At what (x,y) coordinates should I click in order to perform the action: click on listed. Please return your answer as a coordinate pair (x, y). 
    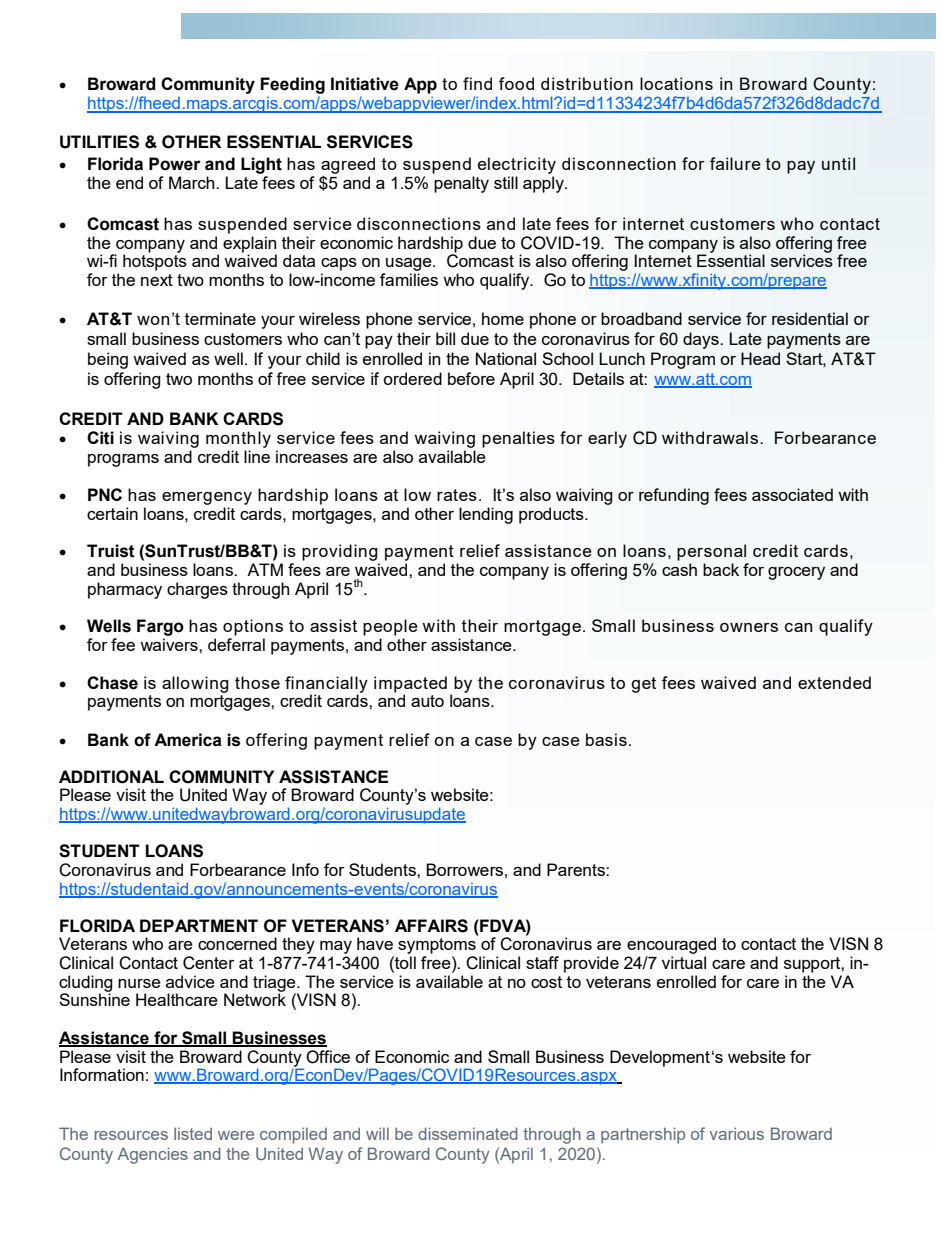
    Looking at the image, I should click on (193, 1133).
